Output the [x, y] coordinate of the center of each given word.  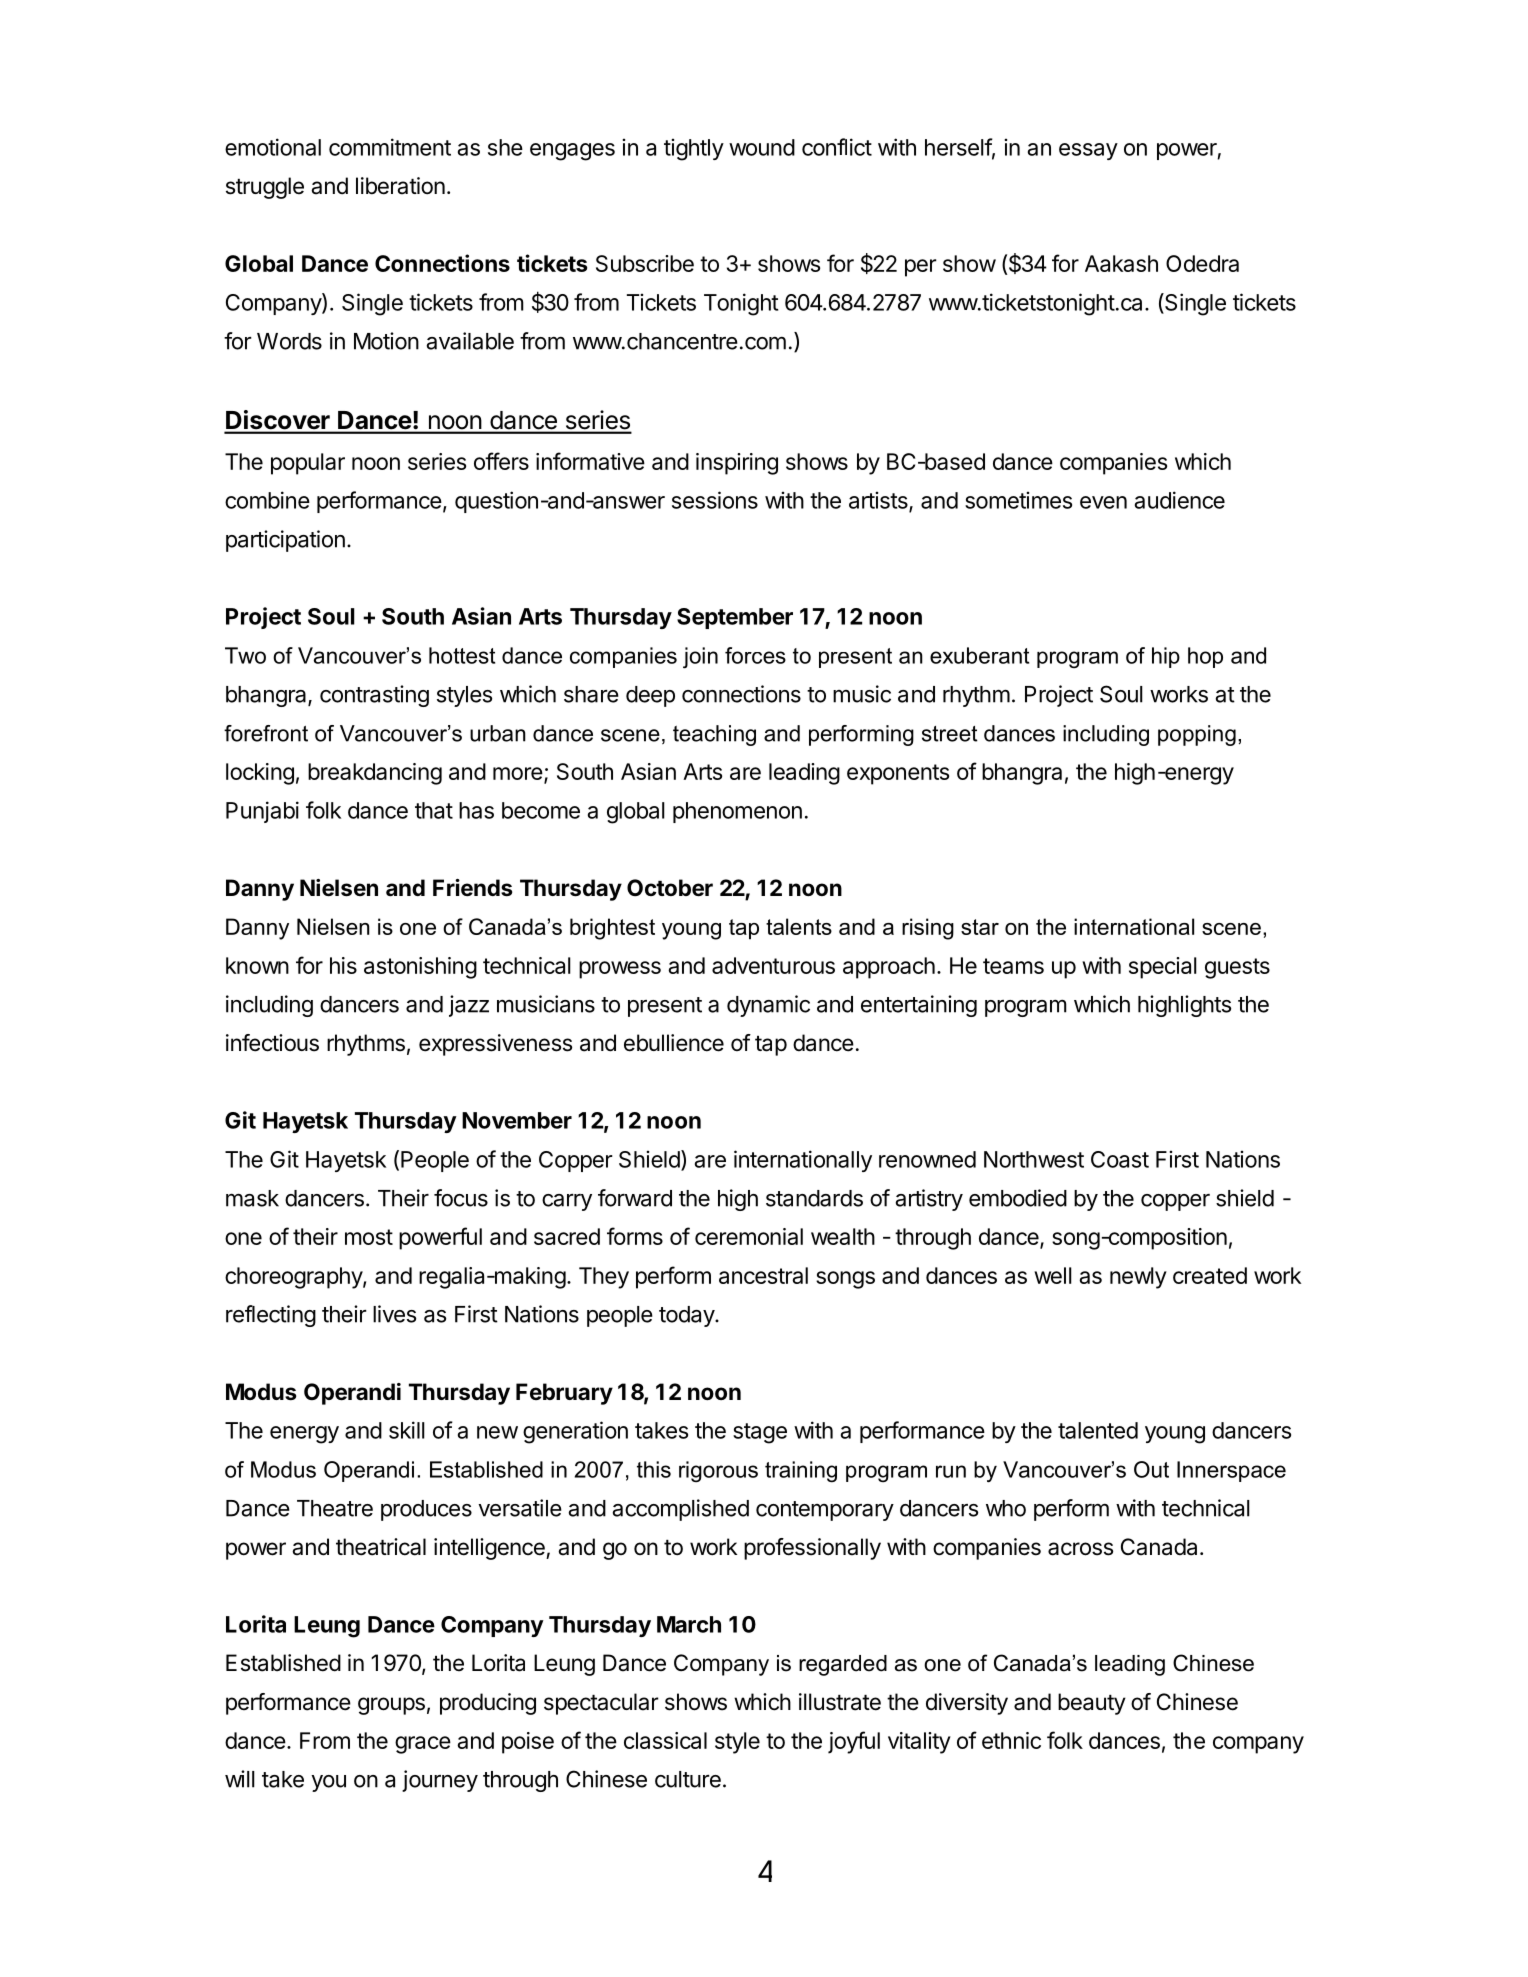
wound [762, 147]
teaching [714, 735]
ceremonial [749, 1236]
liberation [400, 186]
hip [1166, 657]
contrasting [374, 696]
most [369, 1237]
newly [1138, 1278]
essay [1088, 151]
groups [391, 1706]
